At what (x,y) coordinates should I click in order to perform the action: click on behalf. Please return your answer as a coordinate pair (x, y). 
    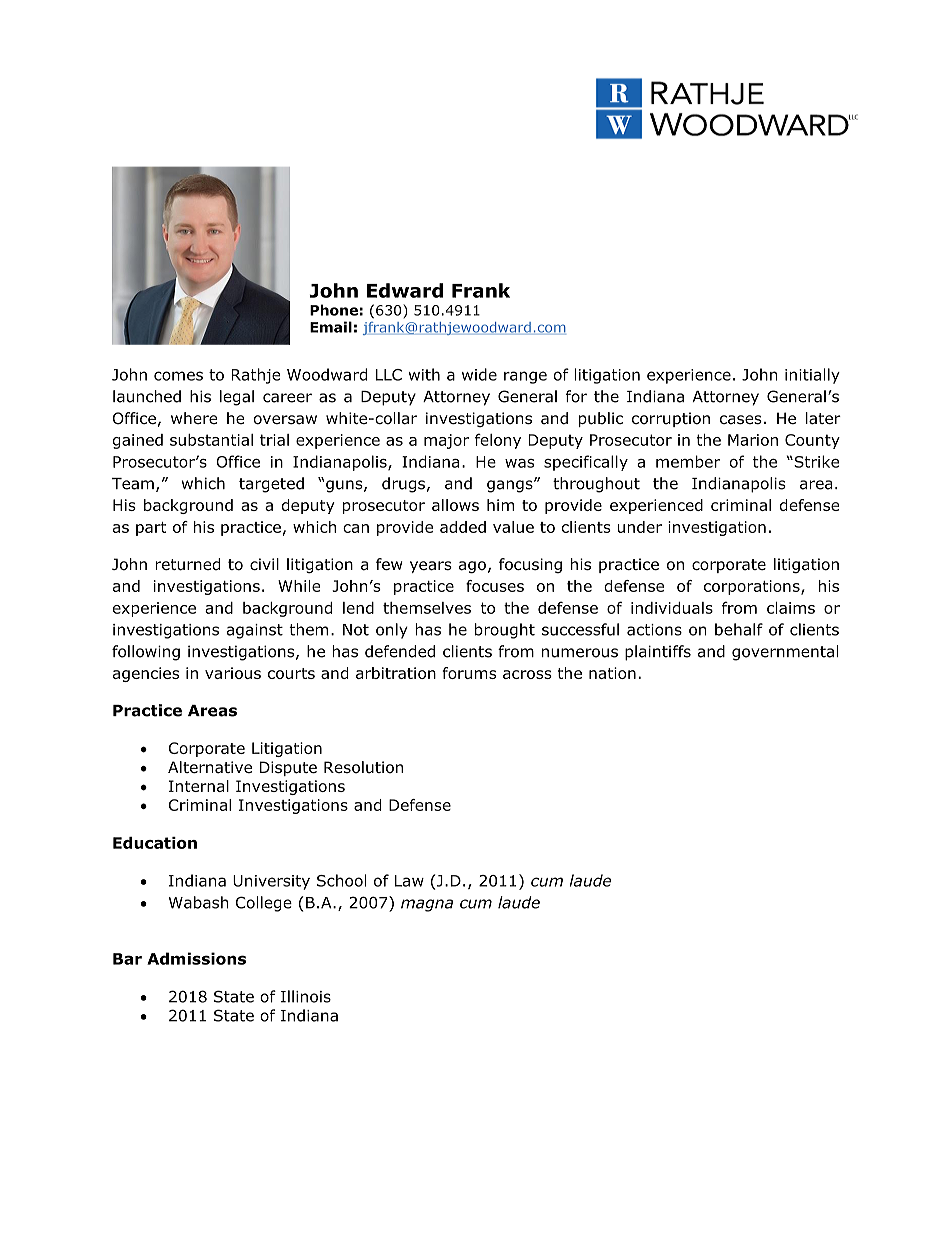
    Looking at the image, I should click on (739, 629).
